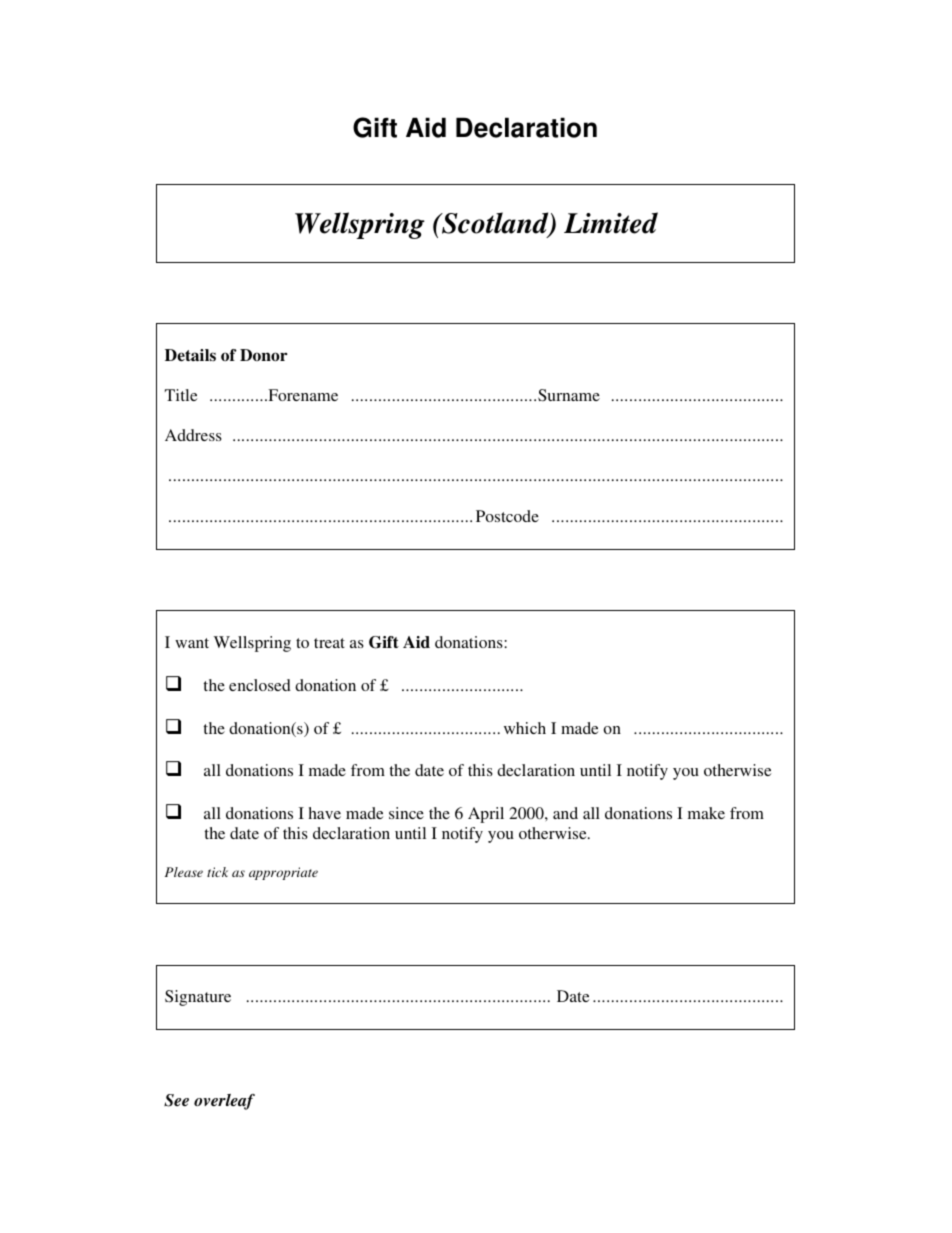 This page has width=952, height=1233. What do you see at coordinates (198, 998) in the page?
I see `Signature` at bounding box center [198, 998].
